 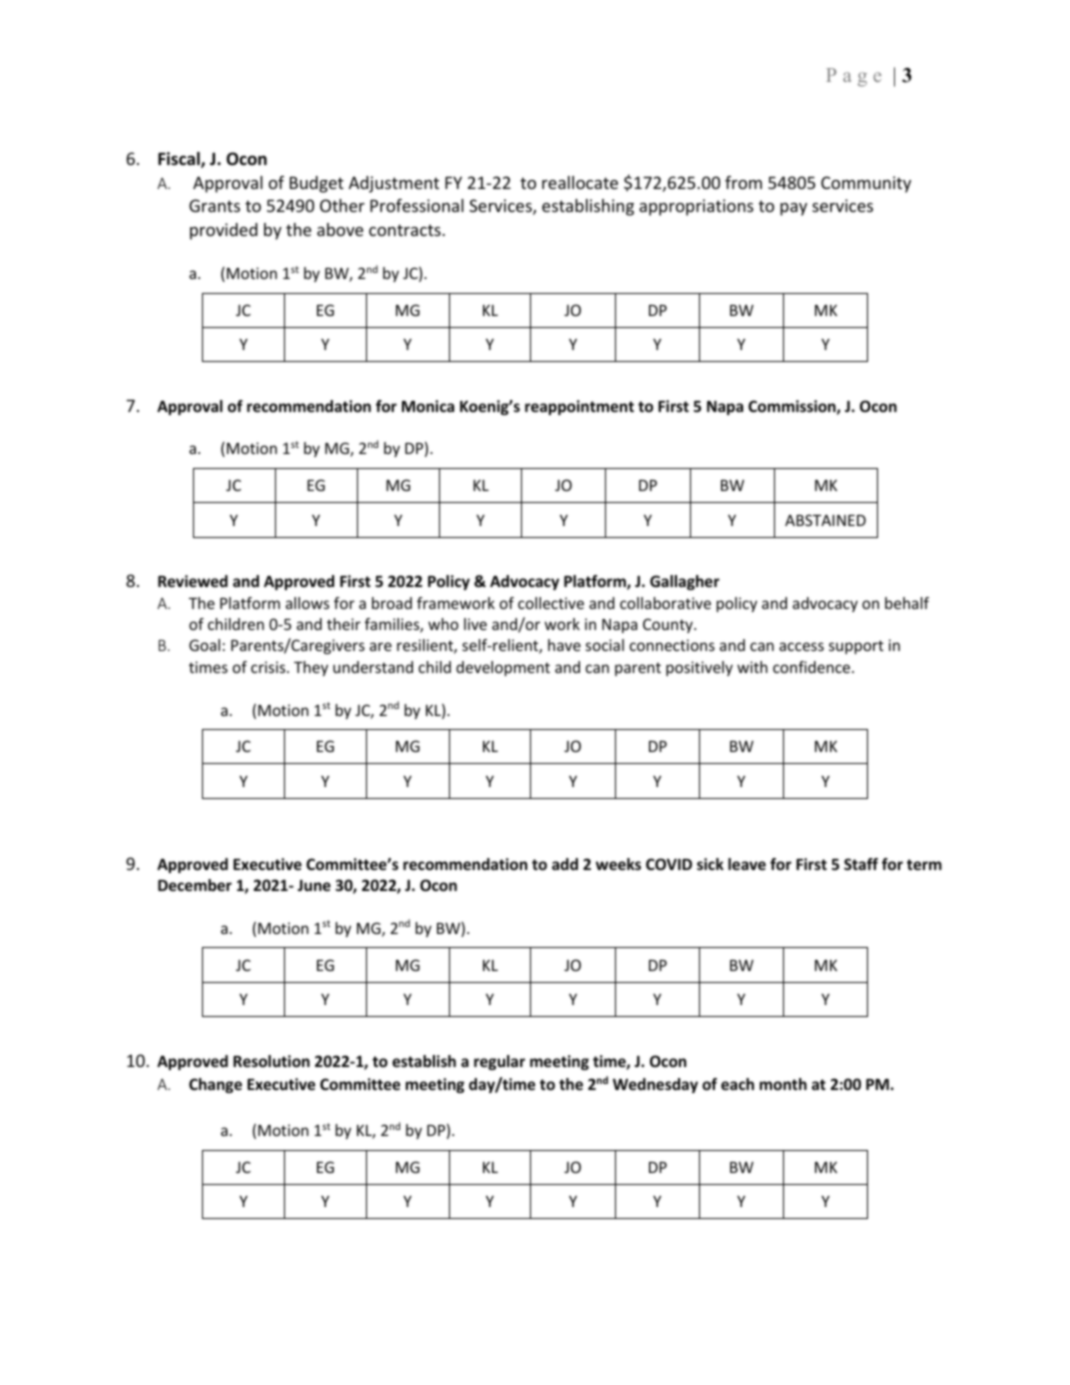 I want to click on behalf, so click(x=907, y=603).
